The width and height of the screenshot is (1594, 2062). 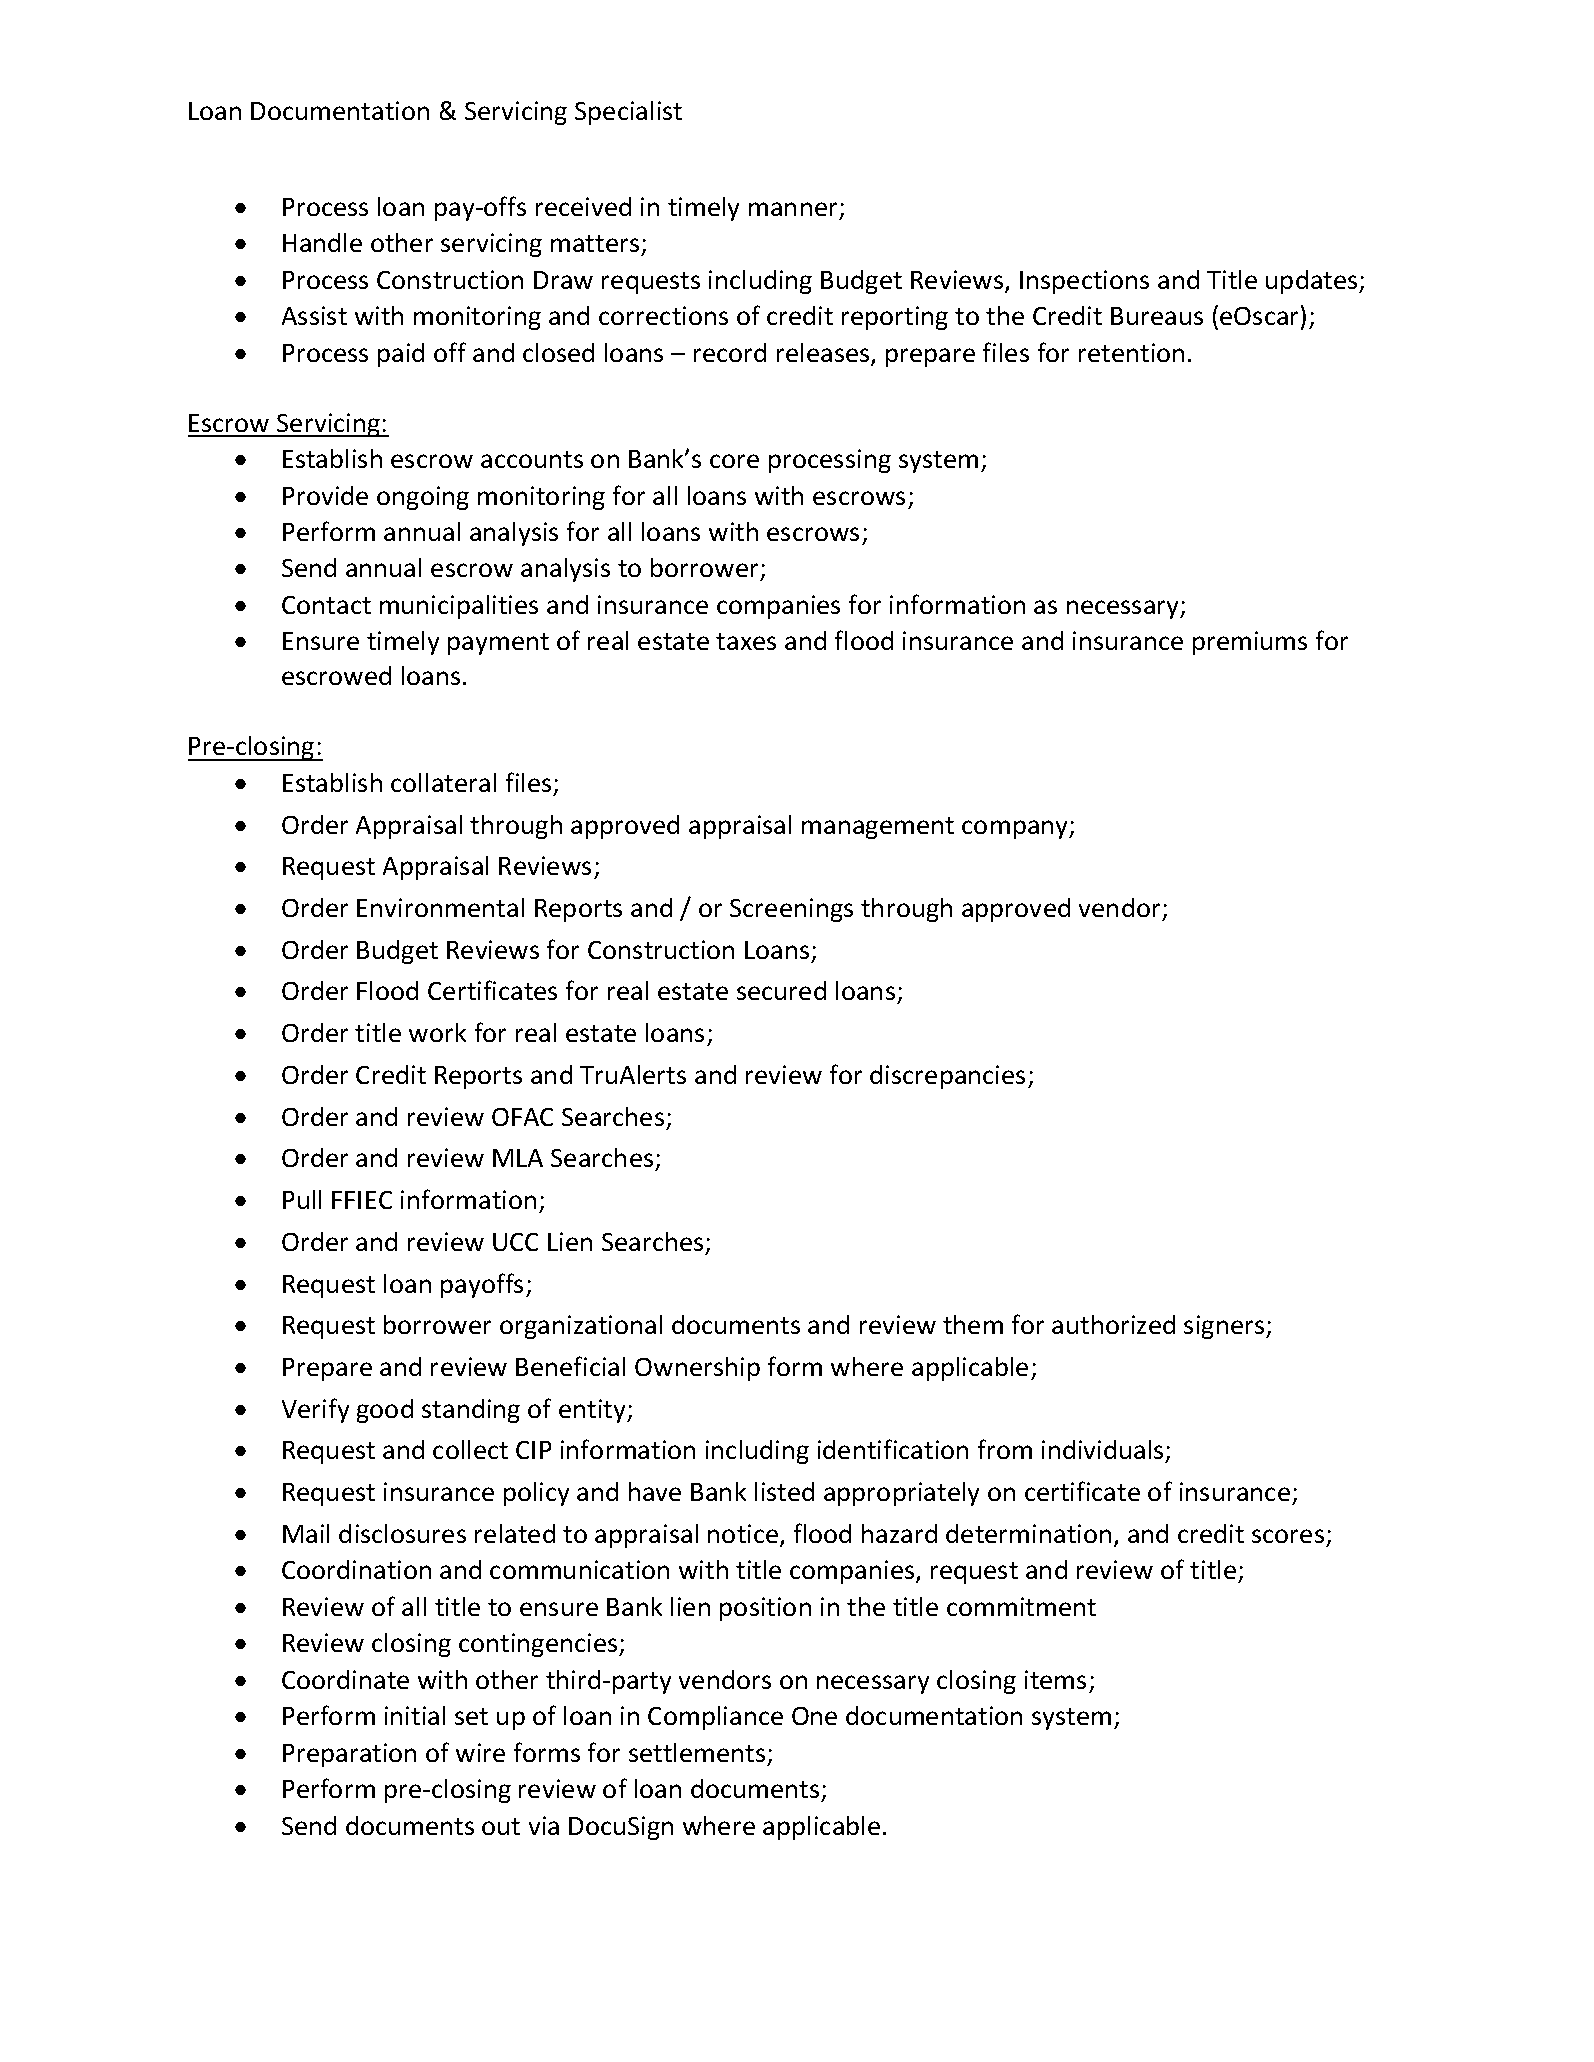 I want to click on Inspections, so click(x=1084, y=282).
